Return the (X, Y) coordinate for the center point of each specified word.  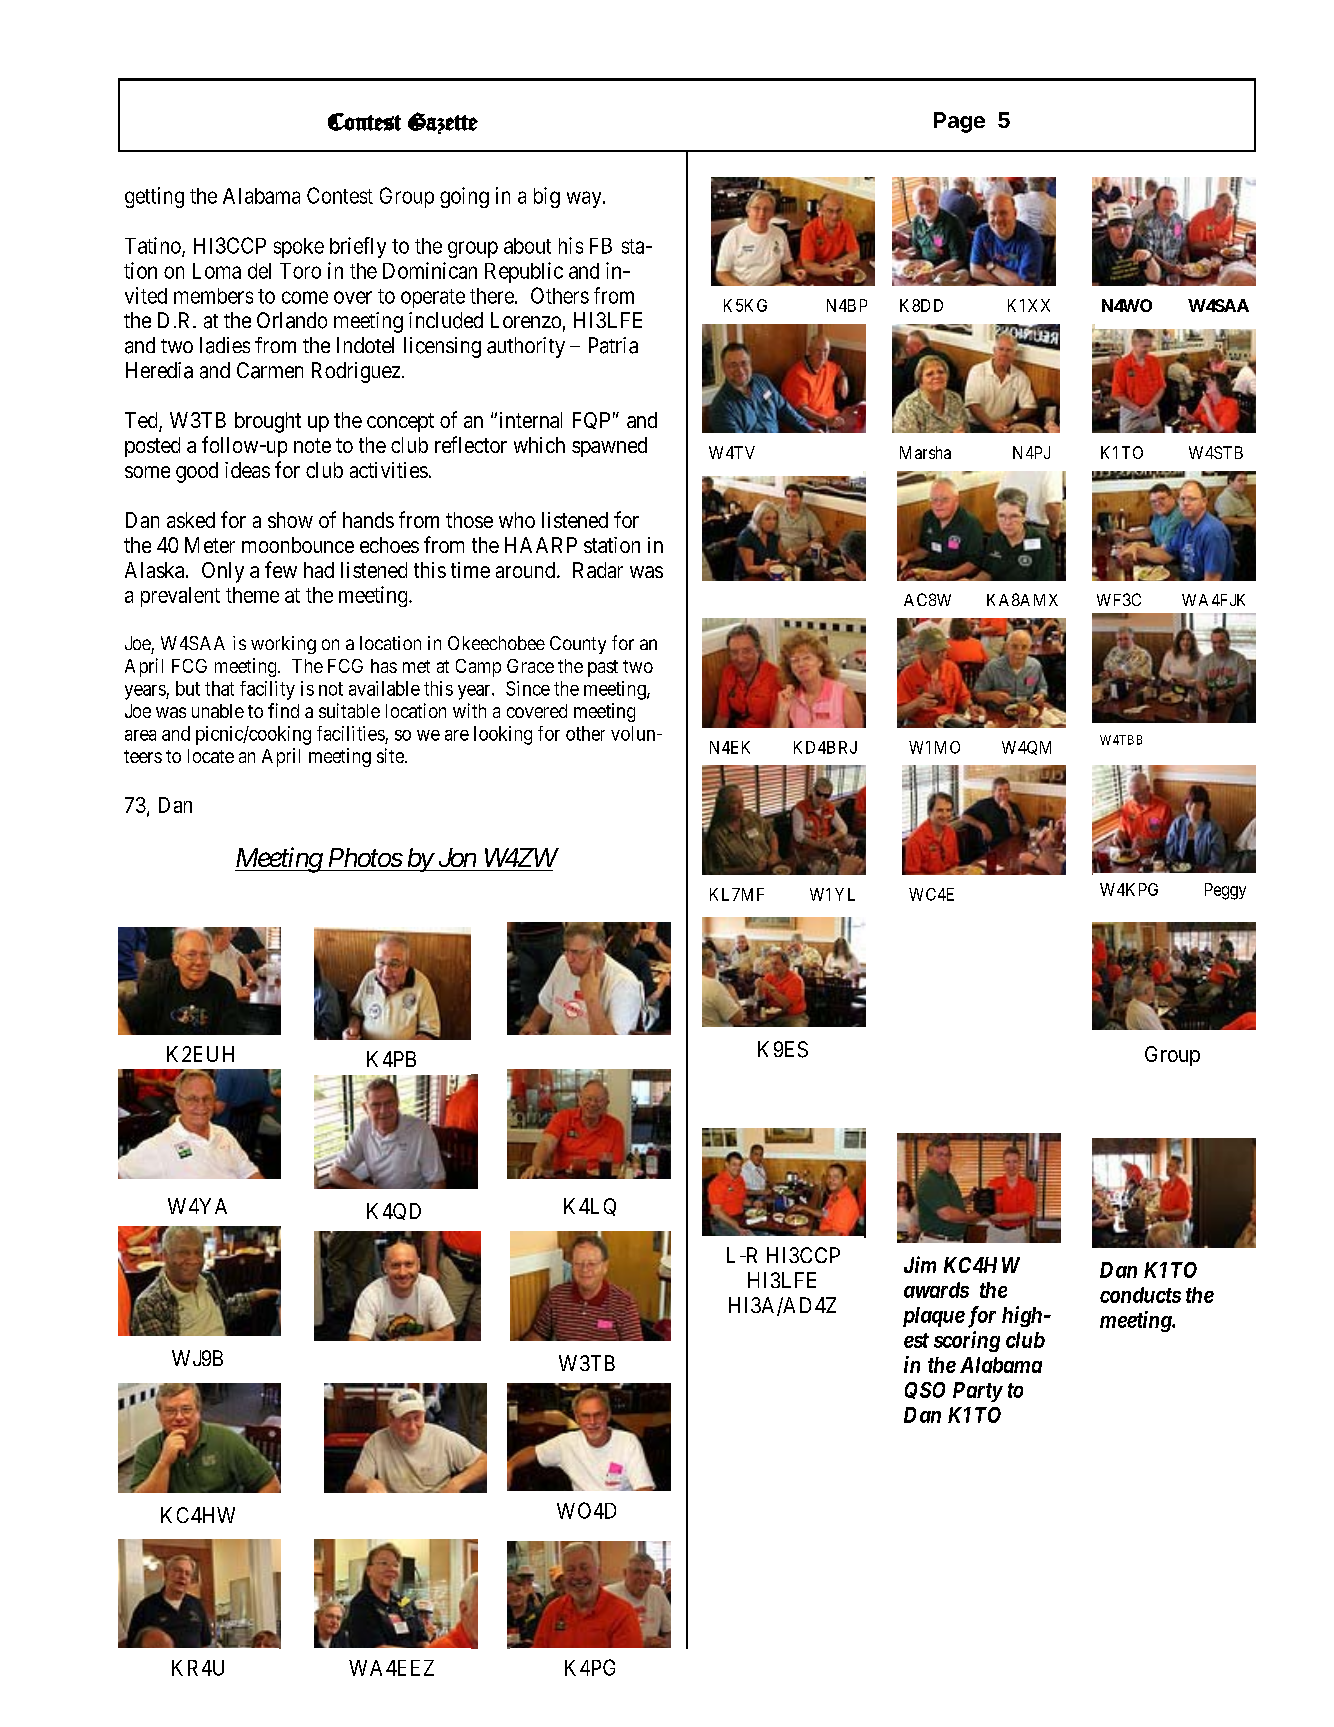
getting (154, 197)
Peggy (1225, 891)
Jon (457, 857)
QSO (925, 1390)
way (585, 199)
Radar (598, 570)
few (281, 569)
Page (959, 122)
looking (503, 735)
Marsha (925, 452)
